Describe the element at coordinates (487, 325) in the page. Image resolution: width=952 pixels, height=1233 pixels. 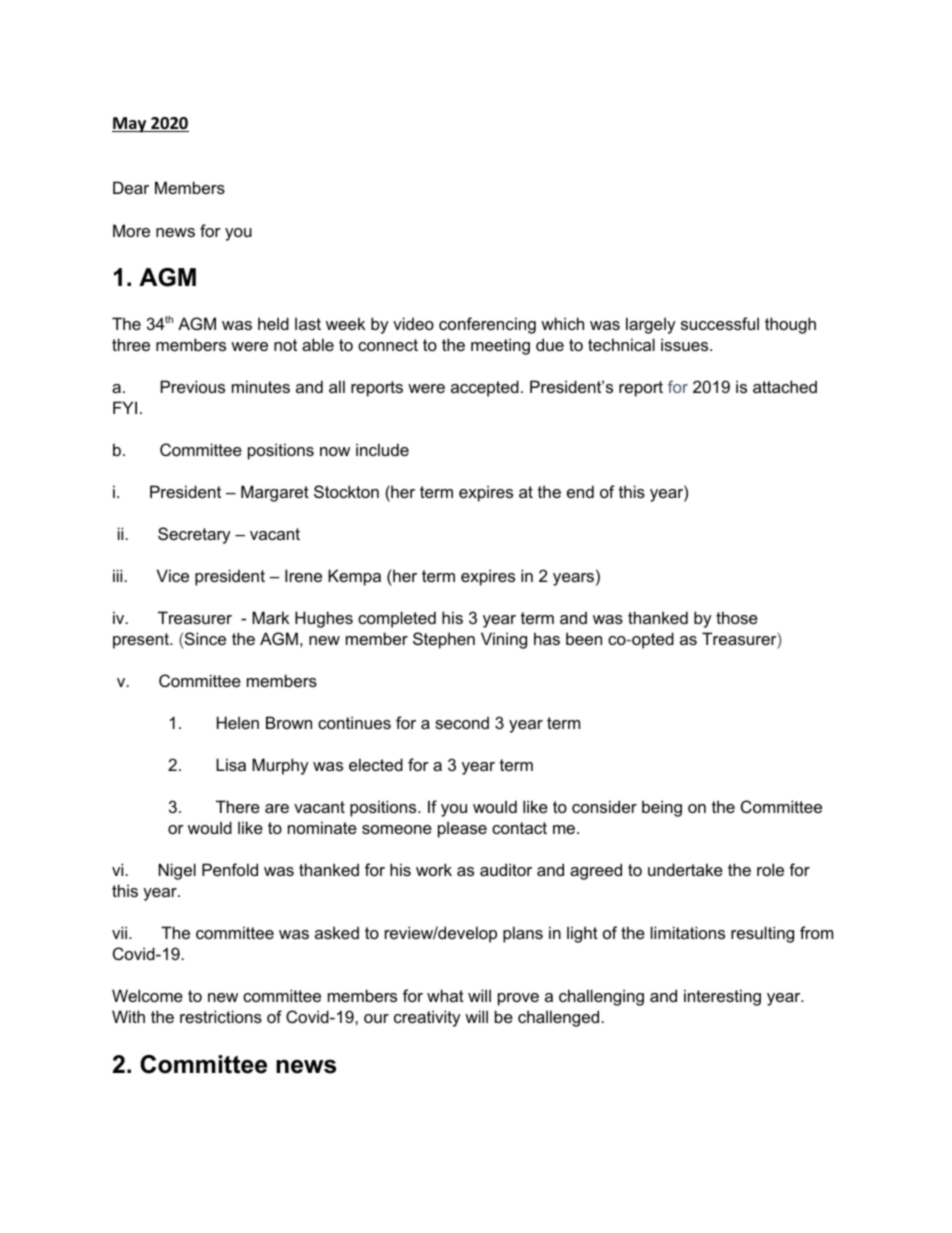
I see `conferencing` at that location.
